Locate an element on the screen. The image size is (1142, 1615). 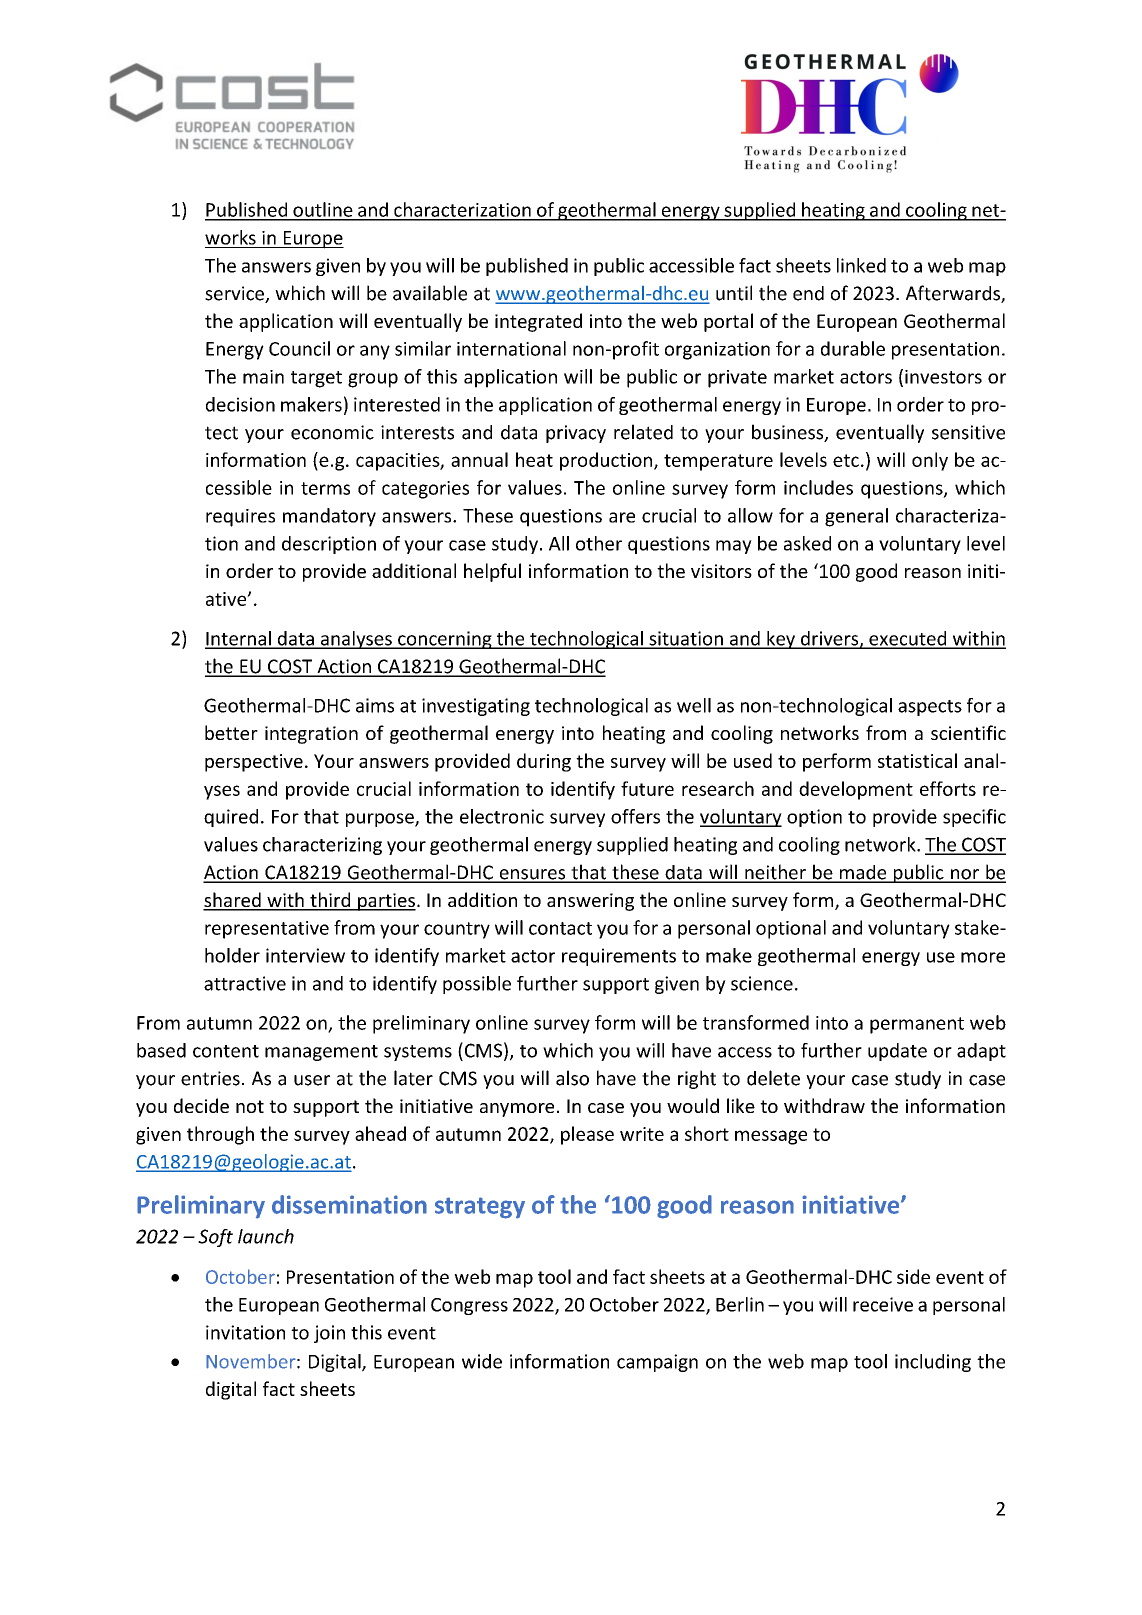
campaign is located at coordinates (657, 1363).
